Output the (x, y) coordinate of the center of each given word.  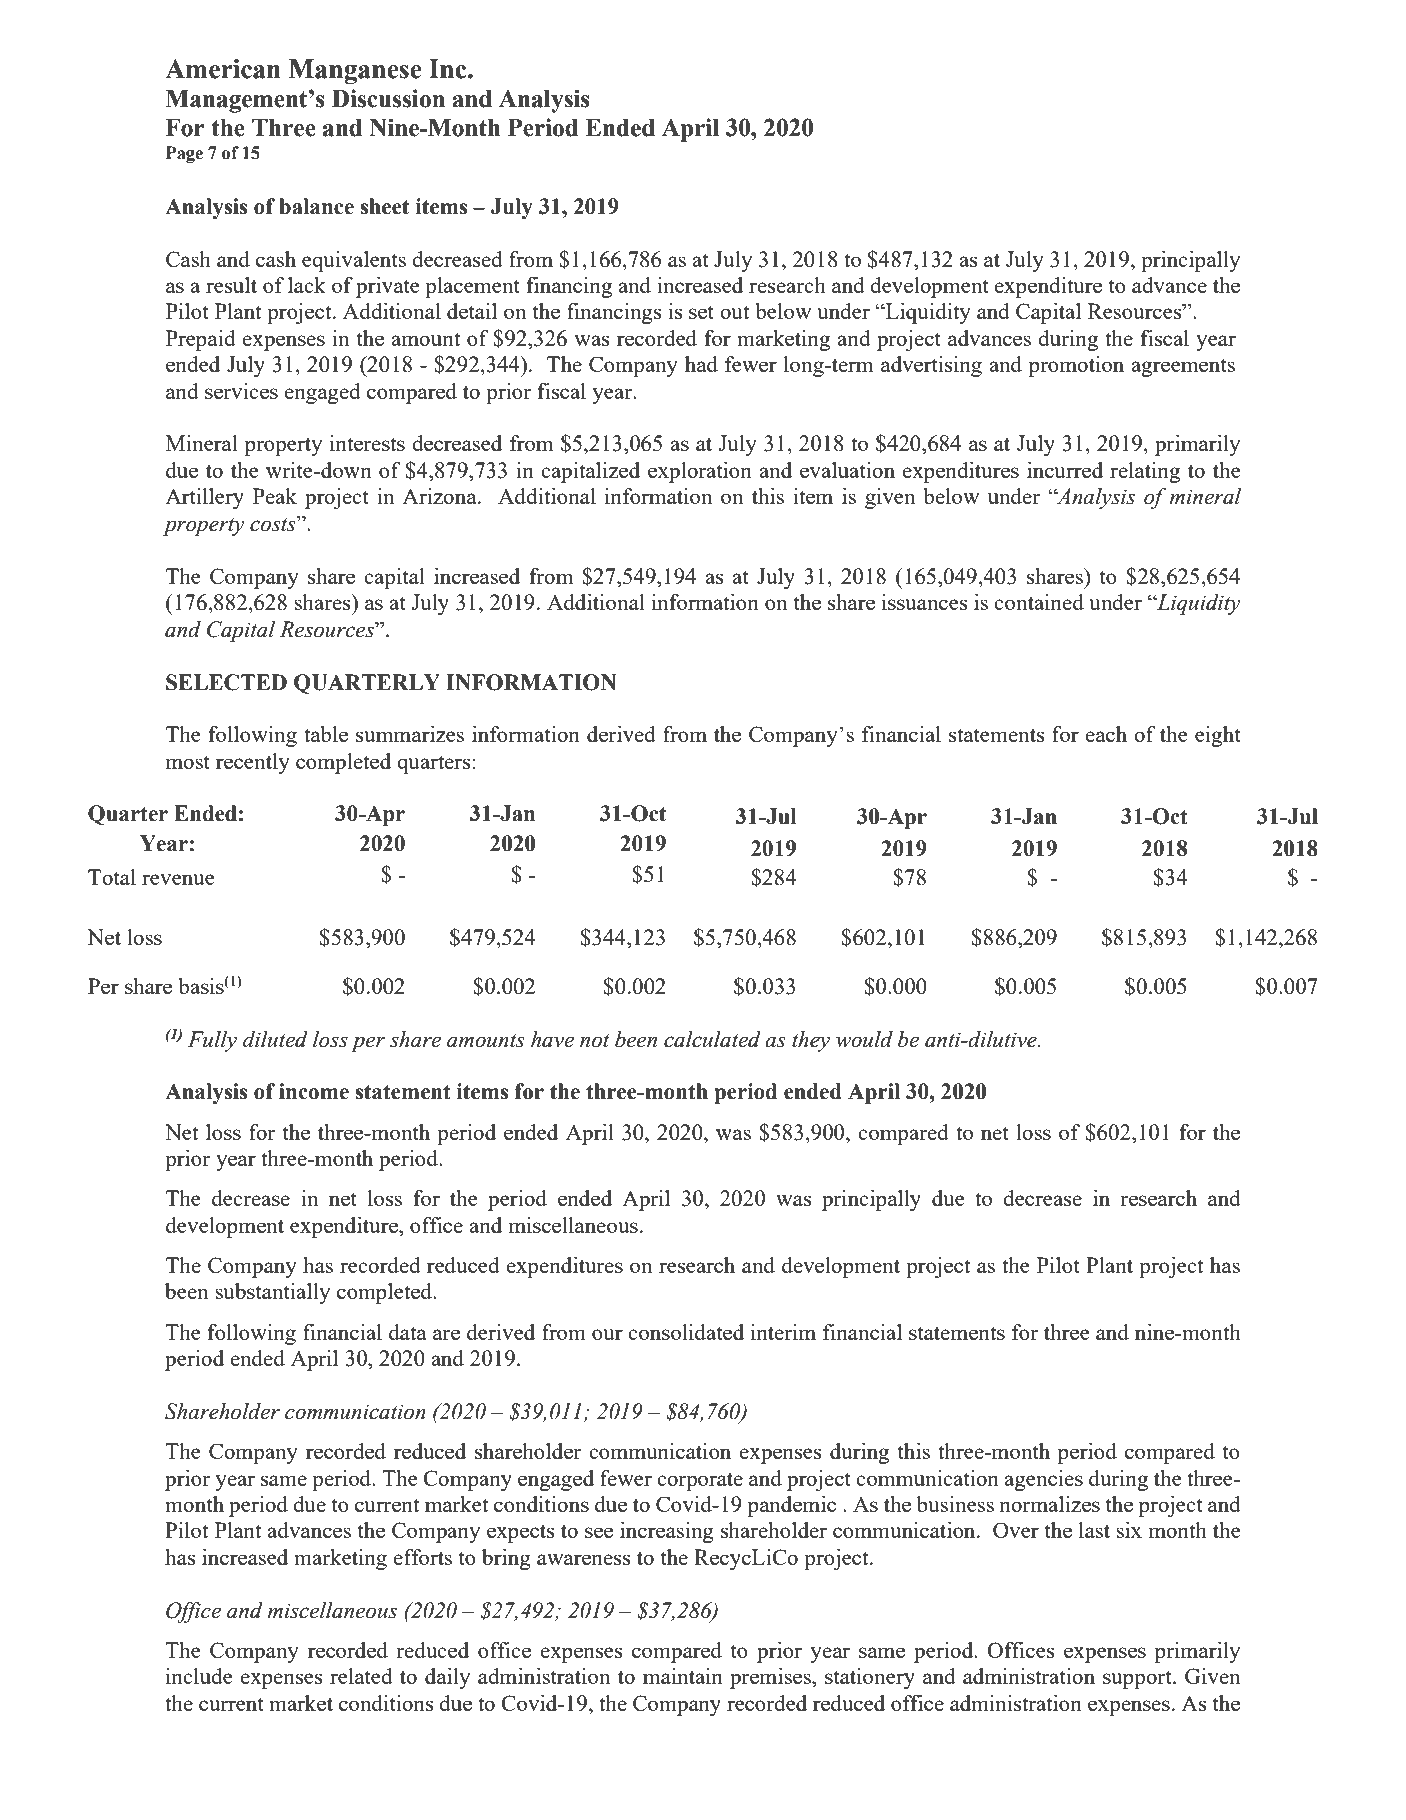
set (701, 312)
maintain (683, 1676)
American (223, 69)
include (199, 1676)
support (1138, 1679)
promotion (1076, 366)
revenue (178, 879)
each (1106, 734)
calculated (712, 1039)
